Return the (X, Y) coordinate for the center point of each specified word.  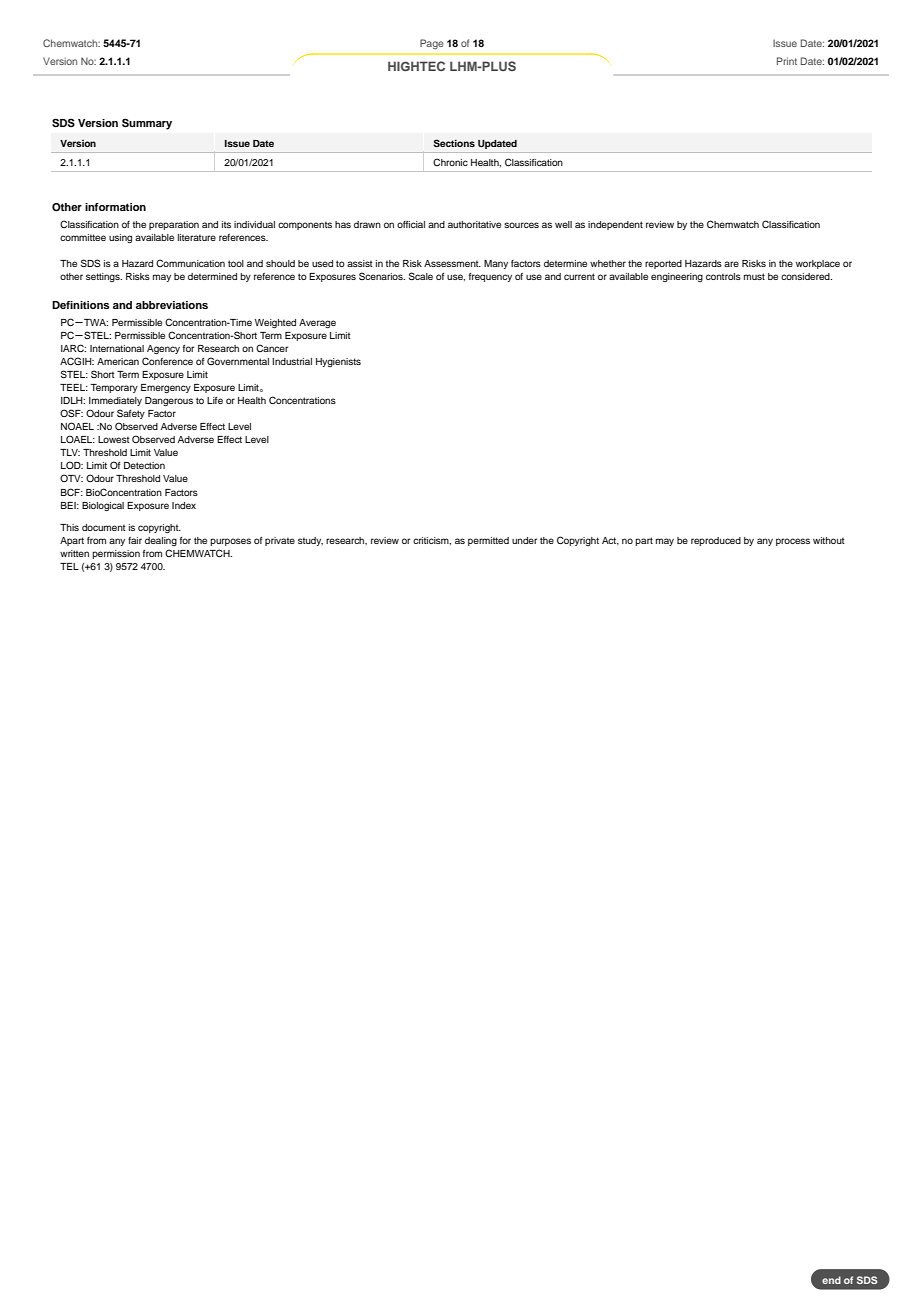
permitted (488, 541)
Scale (421, 276)
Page (432, 44)
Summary (147, 124)
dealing (161, 541)
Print (787, 61)
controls (723, 276)
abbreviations (172, 305)
